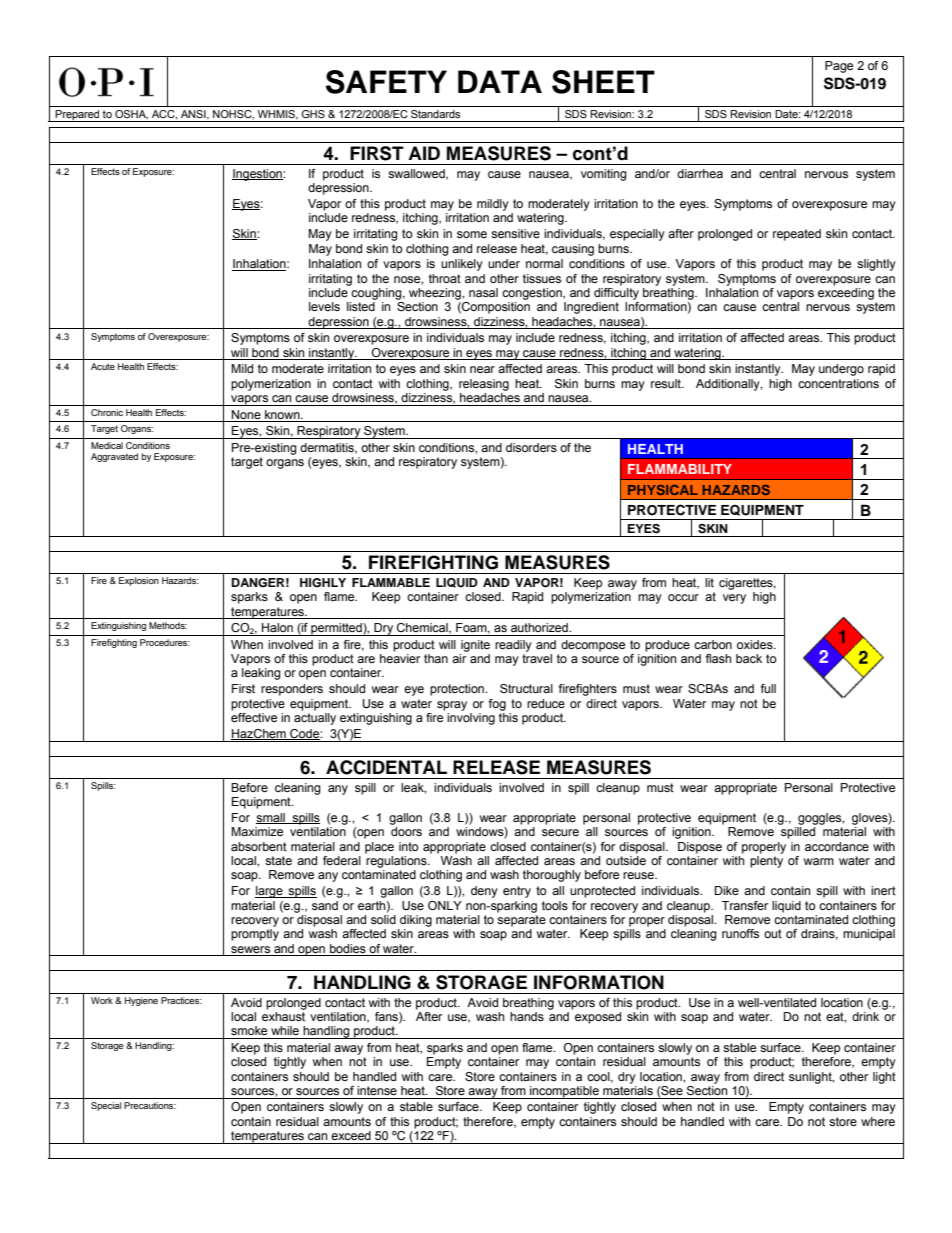 Image resolution: width=952 pixels, height=1233 pixels. What do you see at coordinates (564, 1092) in the image?
I see `incompatible` at bounding box center [564, 1092].
